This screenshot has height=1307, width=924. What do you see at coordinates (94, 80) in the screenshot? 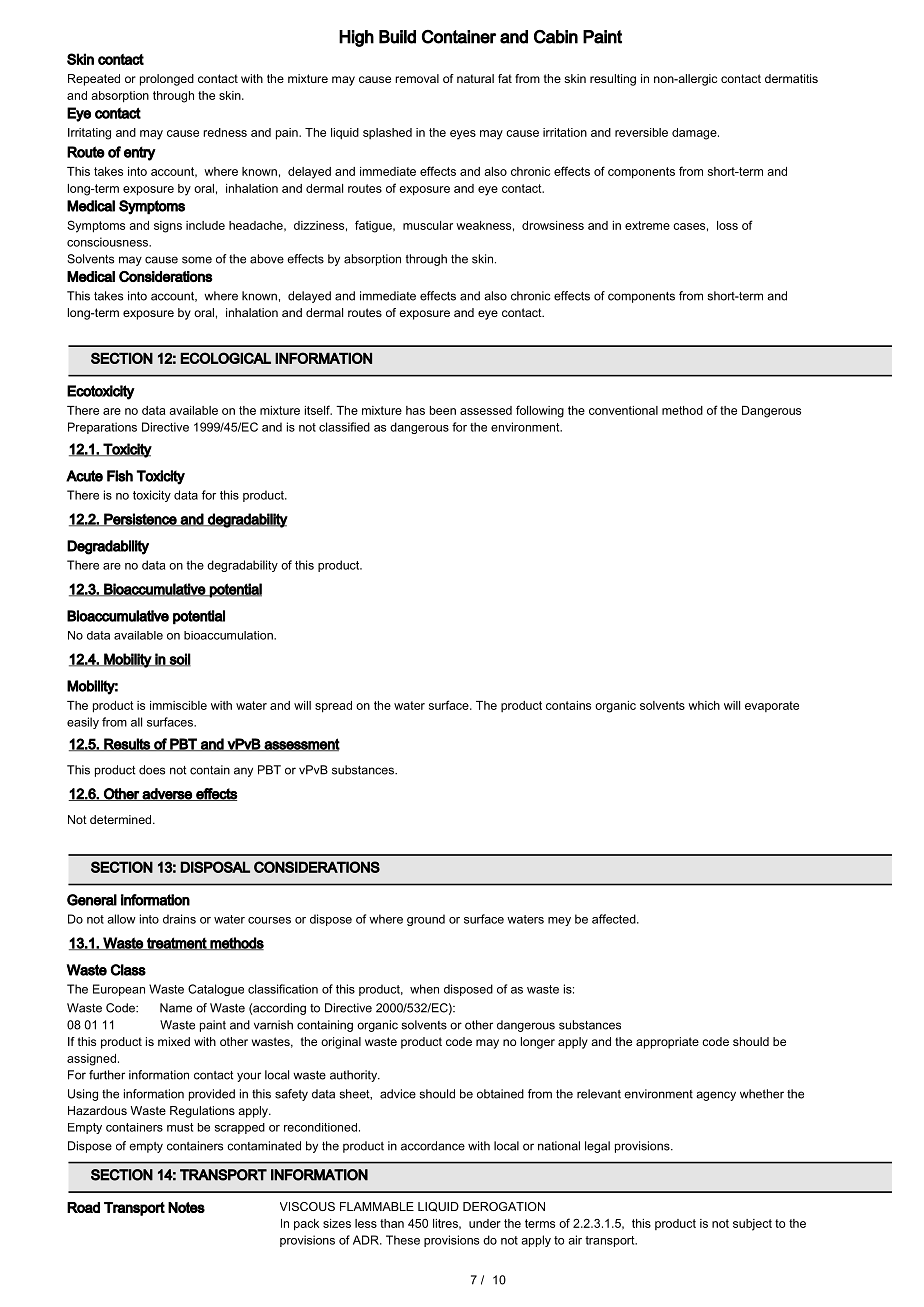
I see `Repeated` at bounding box center [94, 80].
